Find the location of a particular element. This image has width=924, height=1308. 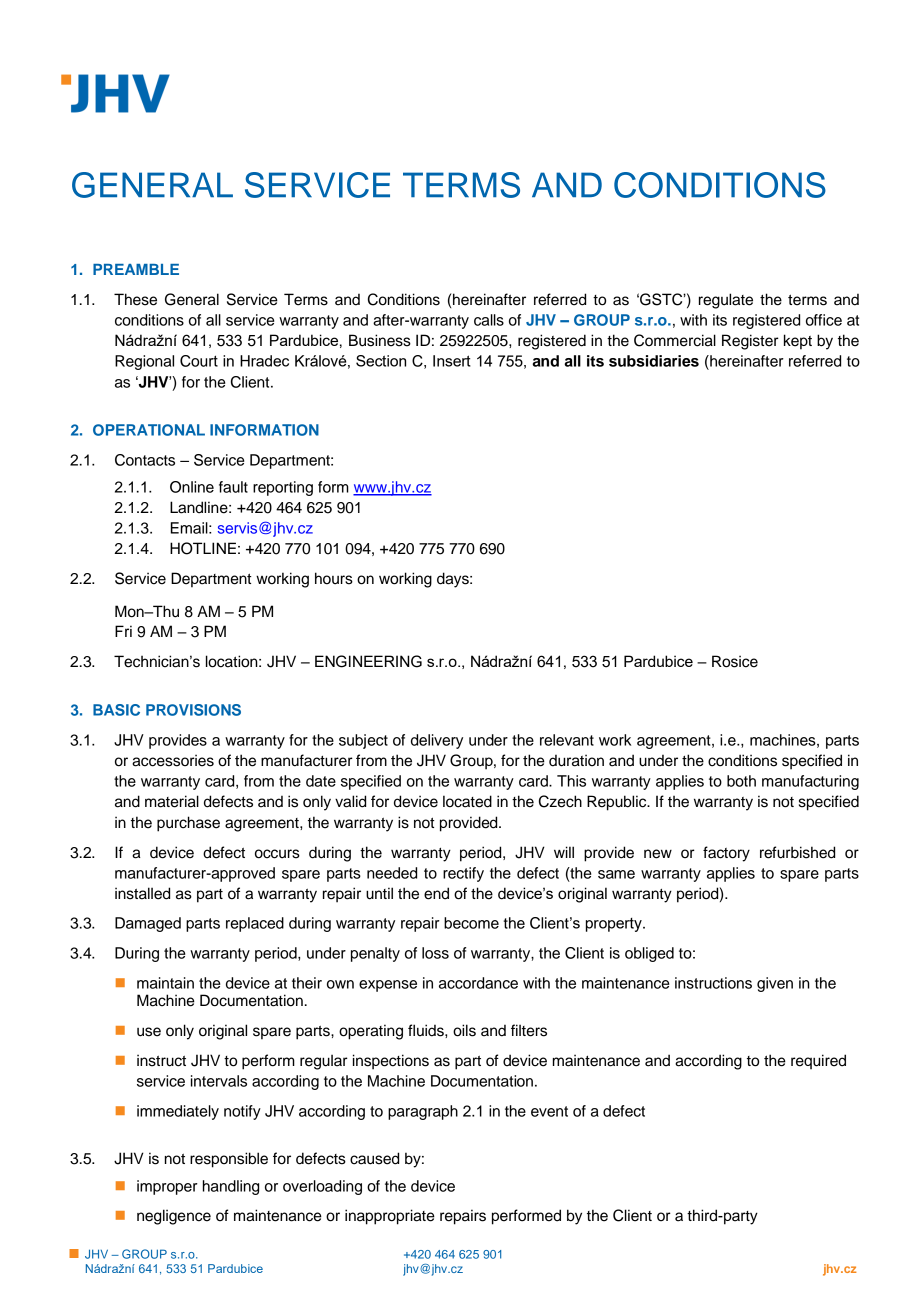

located is located at coordinates (467, 801).
